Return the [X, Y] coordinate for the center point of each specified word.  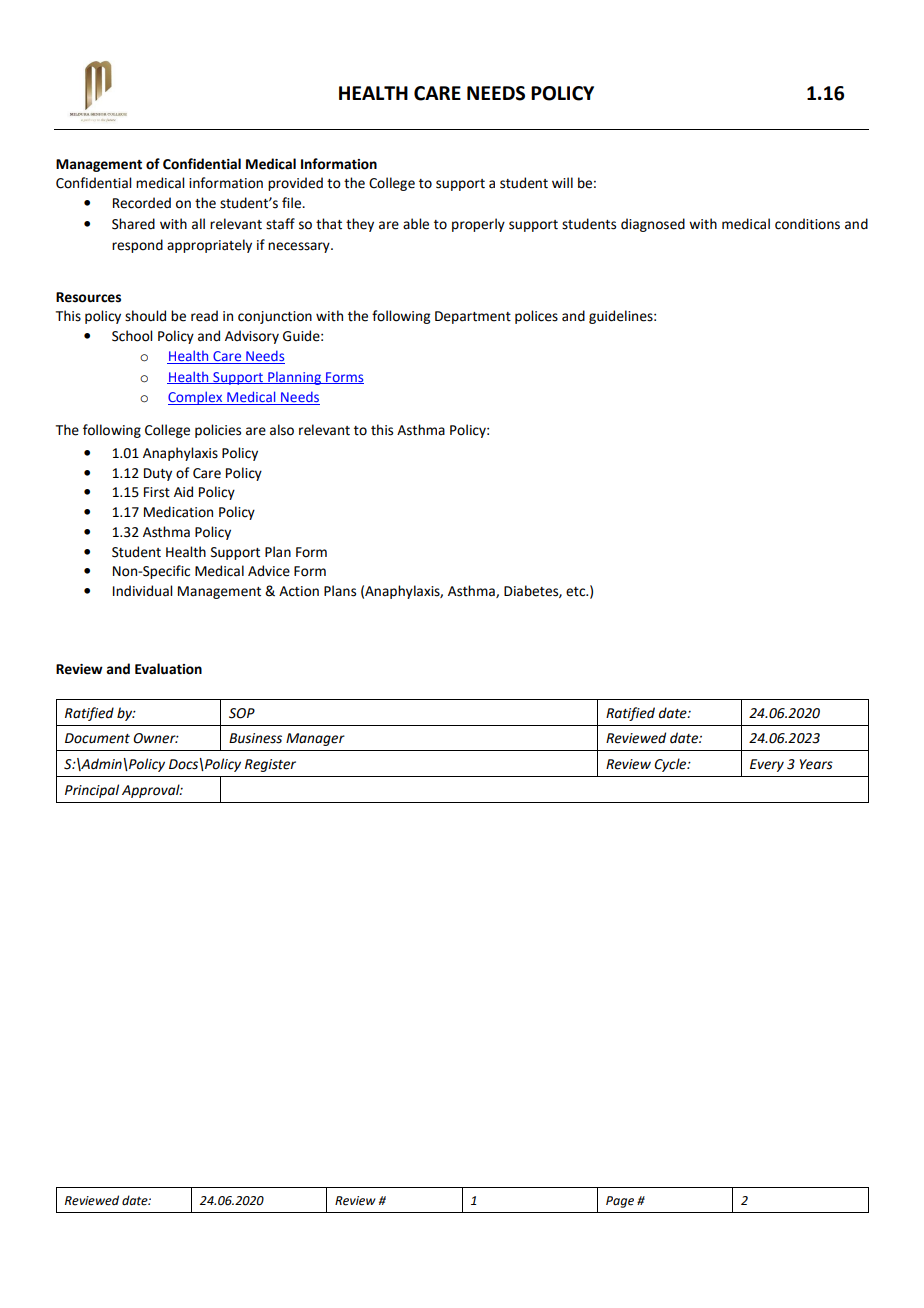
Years [816, 764]
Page [620, 1202]
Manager [315, 739]
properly [478, 225]
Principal [92, 791]
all [198, 224]
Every [767, 765]
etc [577, 592]
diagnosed [653, 225]
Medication [178, 512]
